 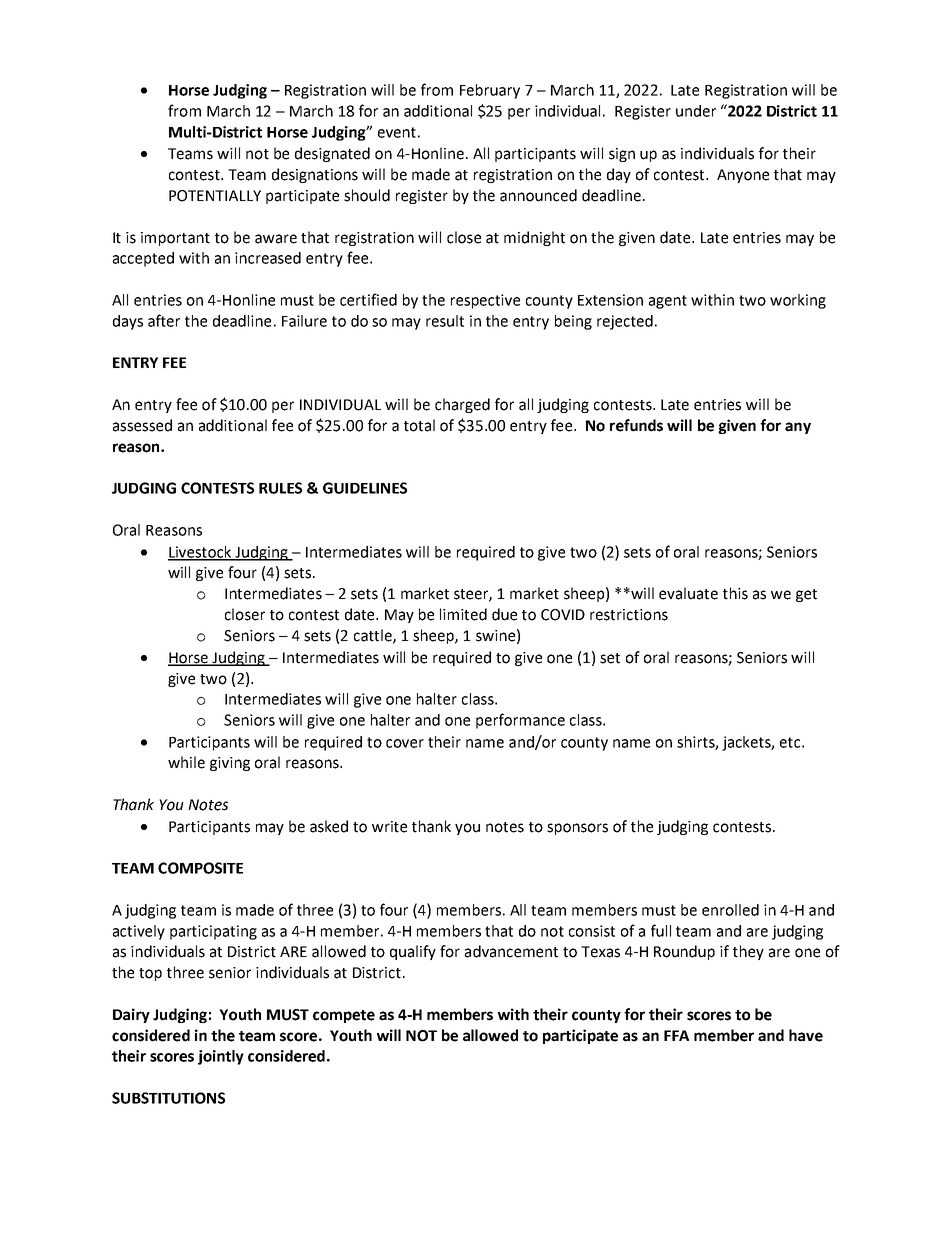 What do you see at coordinates (221, 1057) in the image?
I see `jointly` at bounding box center [221, 1057].
